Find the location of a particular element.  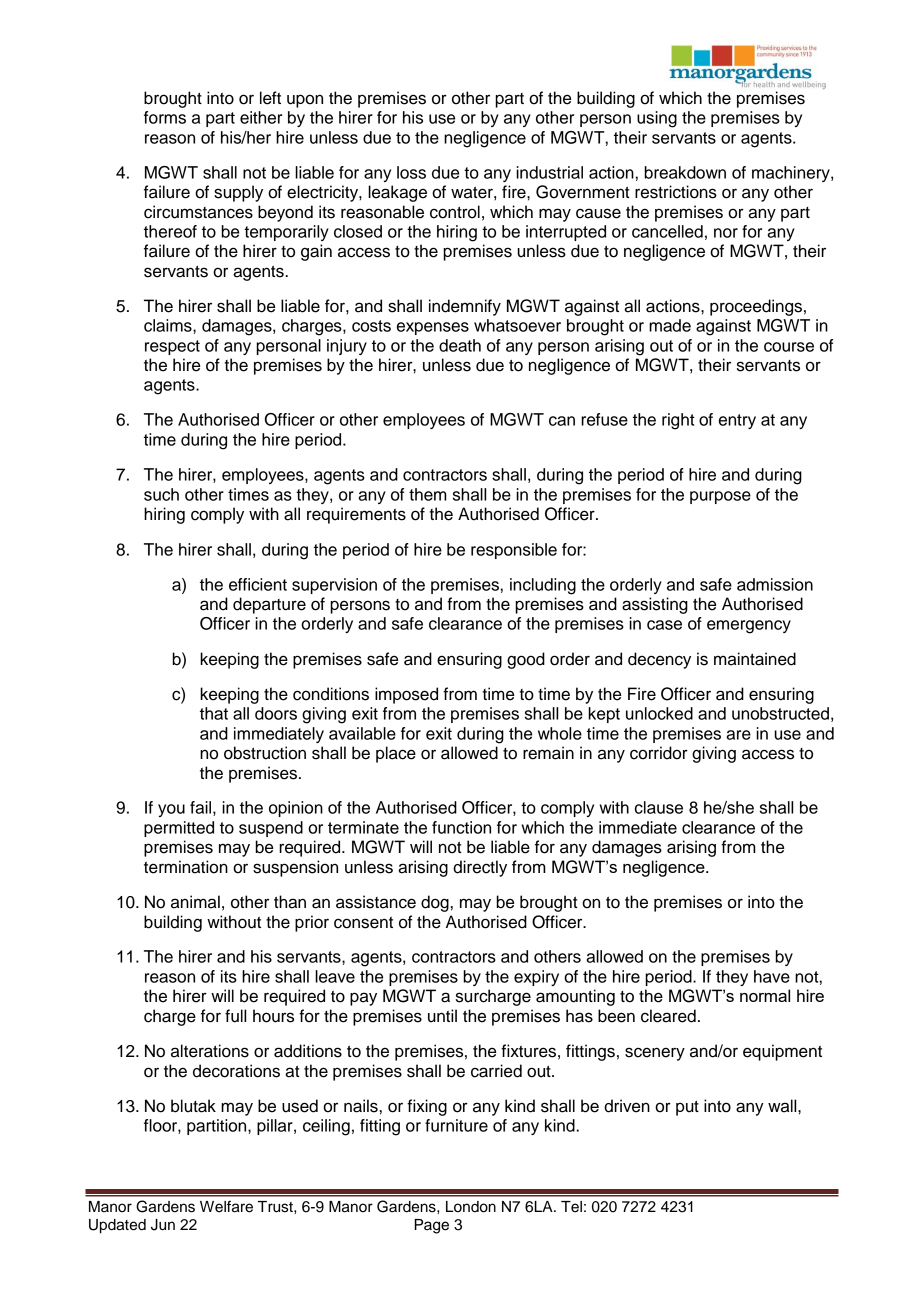

loss is located at coordinates (411, 172).
